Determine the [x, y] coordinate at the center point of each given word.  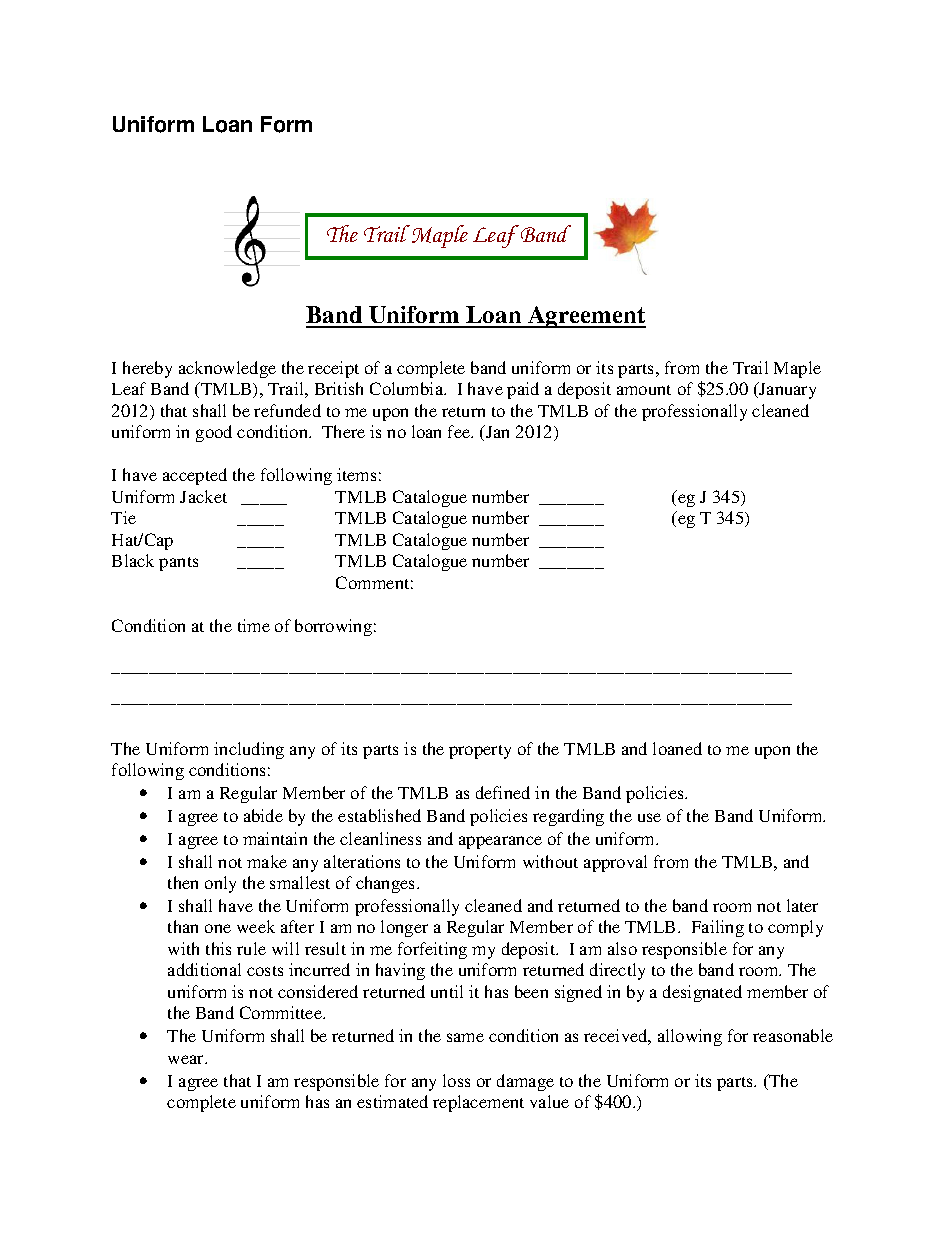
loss [456, 1080]
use [649, 817]
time [254, 625]
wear [187, 1059]
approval [615, 863]
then [183, 882]
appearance [500, 842]
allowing [690, 1037]
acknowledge [227, 369]
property [480, 752]
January [786, 390]
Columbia [408, 388]
